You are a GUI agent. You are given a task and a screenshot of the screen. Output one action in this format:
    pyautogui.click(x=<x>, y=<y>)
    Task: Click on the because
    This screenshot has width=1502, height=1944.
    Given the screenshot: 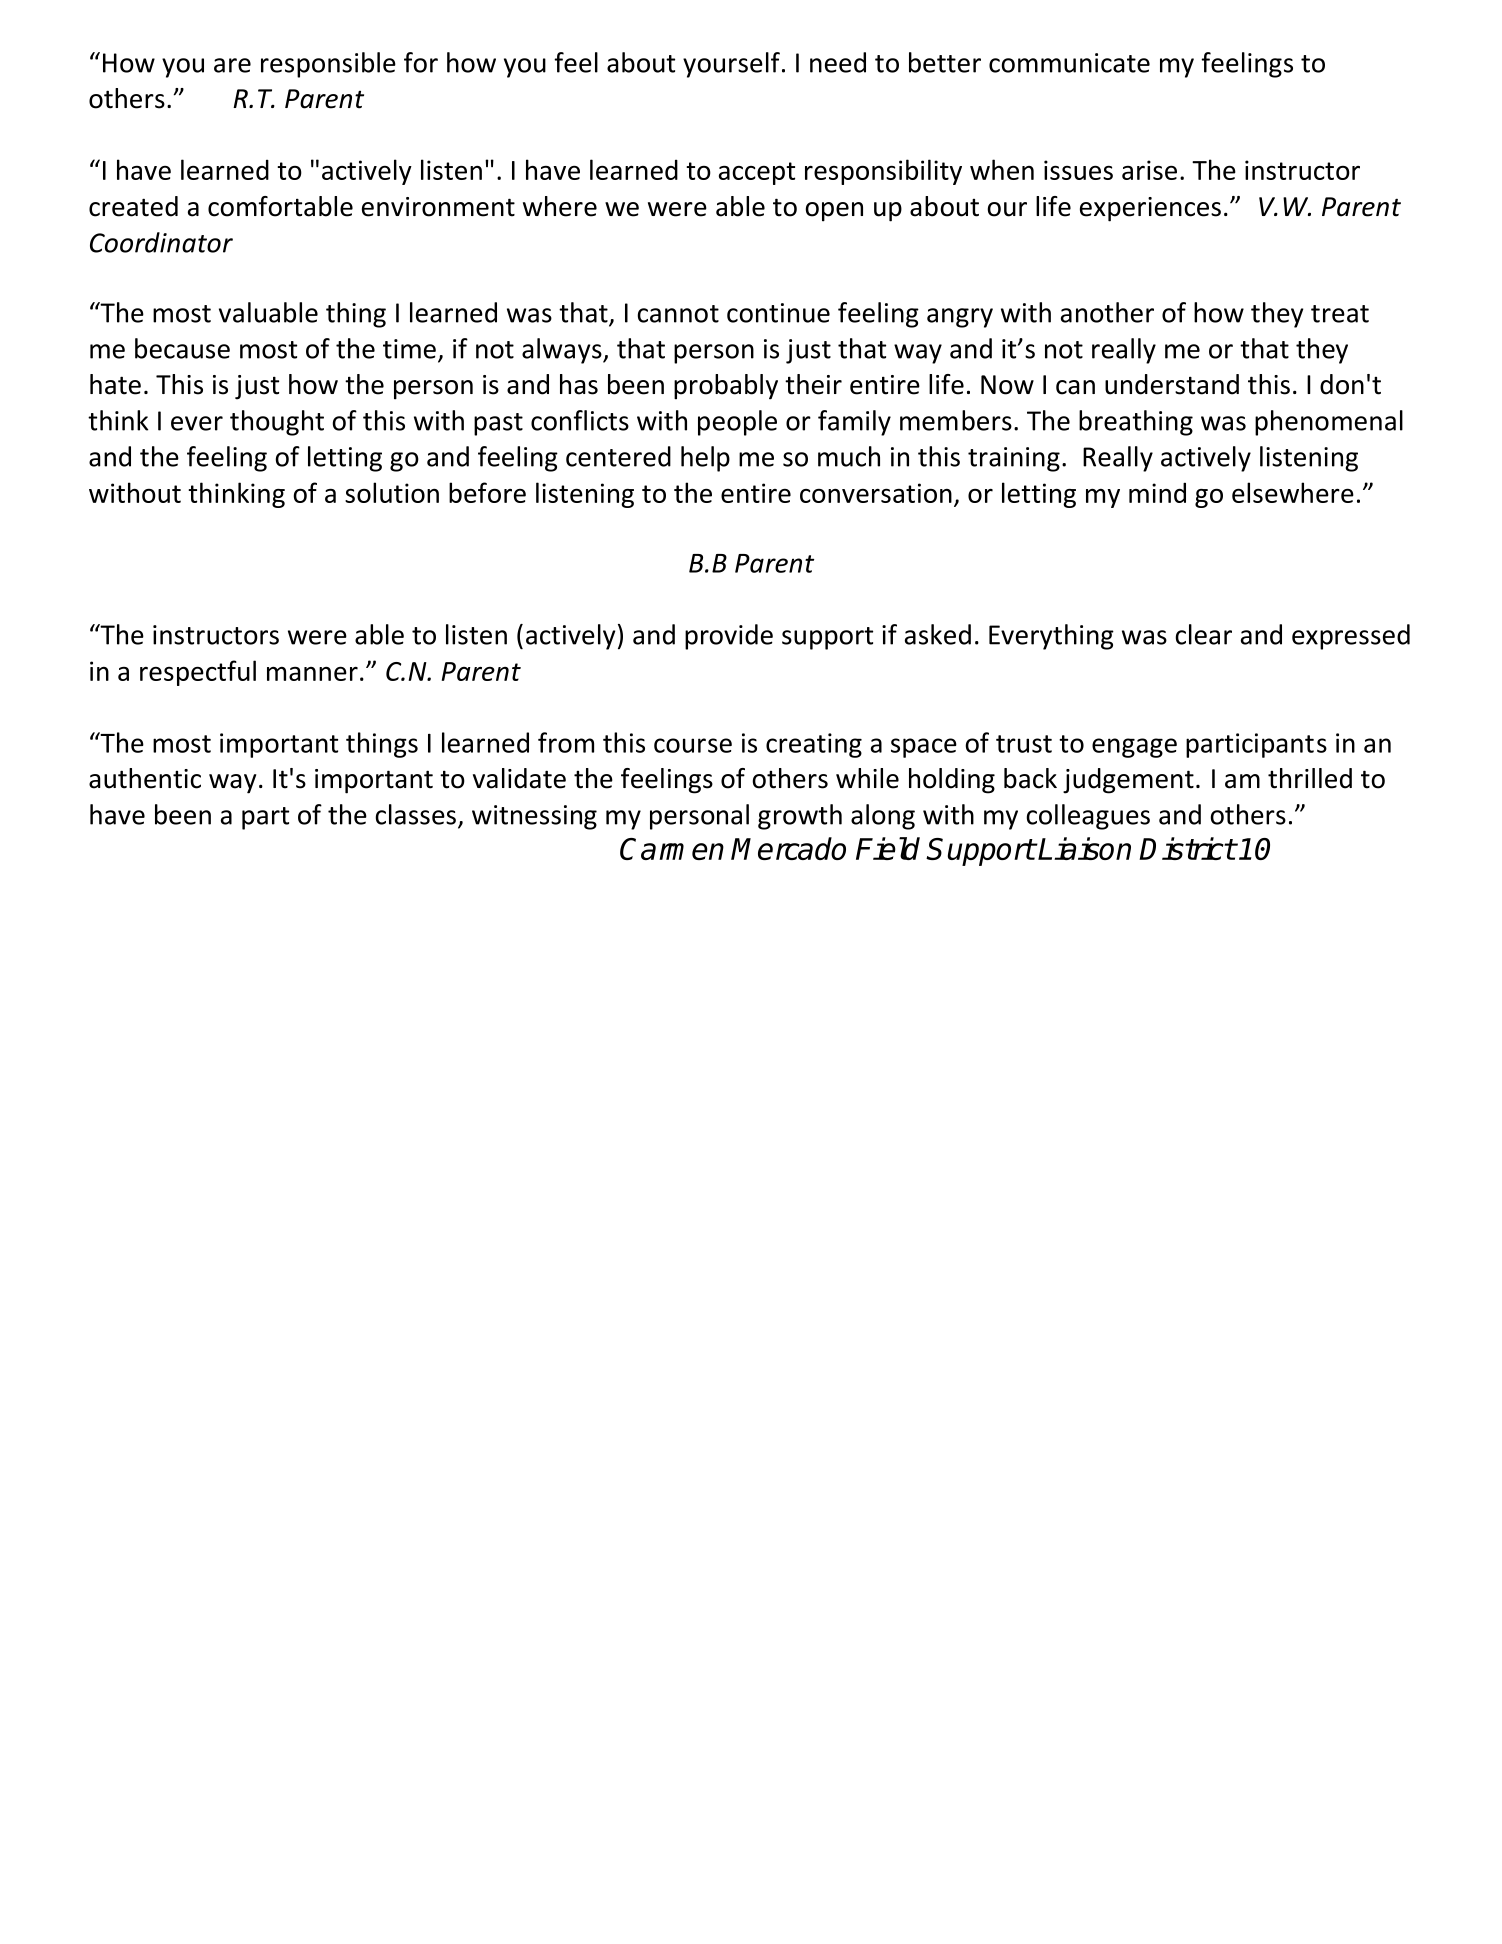 What is the action you would take?
    pyautogui.click(x=182, y=348)
